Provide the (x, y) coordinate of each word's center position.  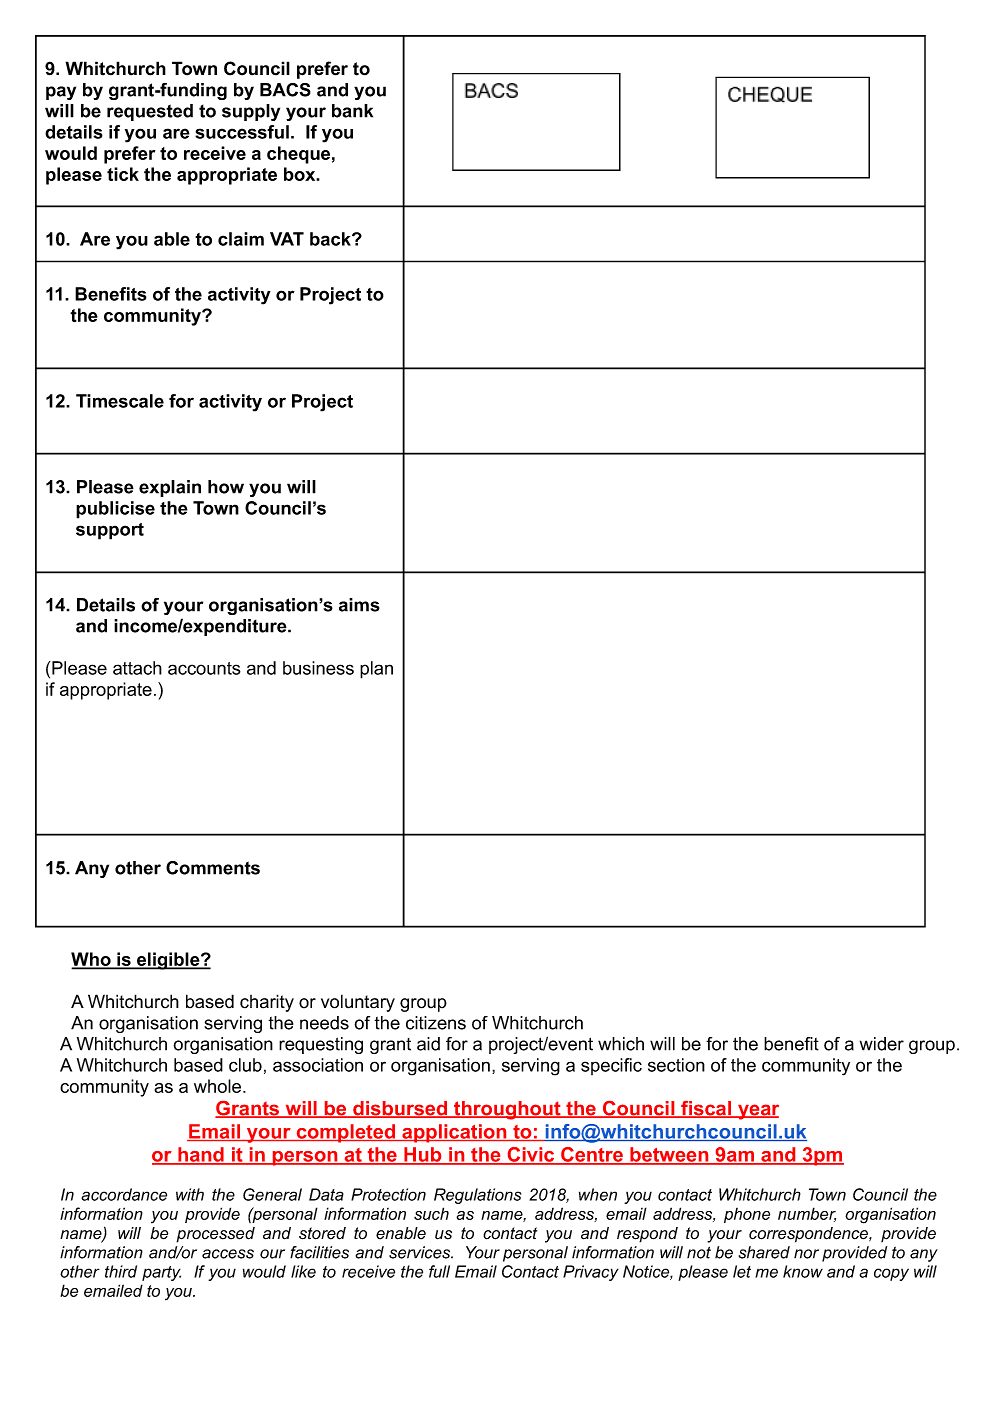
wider (882, 1044)
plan (376, 670)
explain (170, 488)
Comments (213, 868)
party (161, 1273)
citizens (436, 1023)
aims (359, 605)
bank (352, 111)
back (331, 239)
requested (150, 112)
